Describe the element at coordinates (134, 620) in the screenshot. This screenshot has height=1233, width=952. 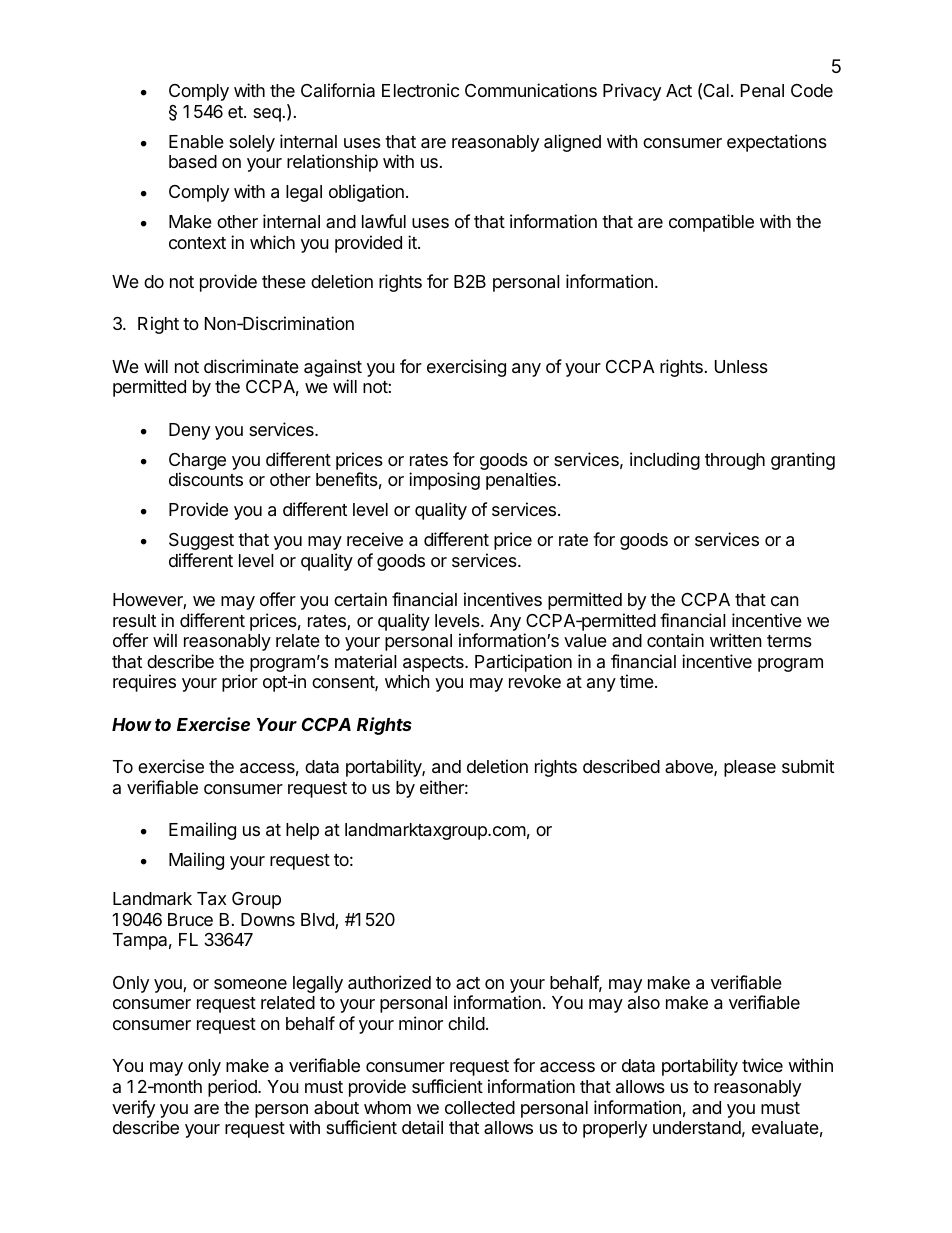
I see `result` at that location.
